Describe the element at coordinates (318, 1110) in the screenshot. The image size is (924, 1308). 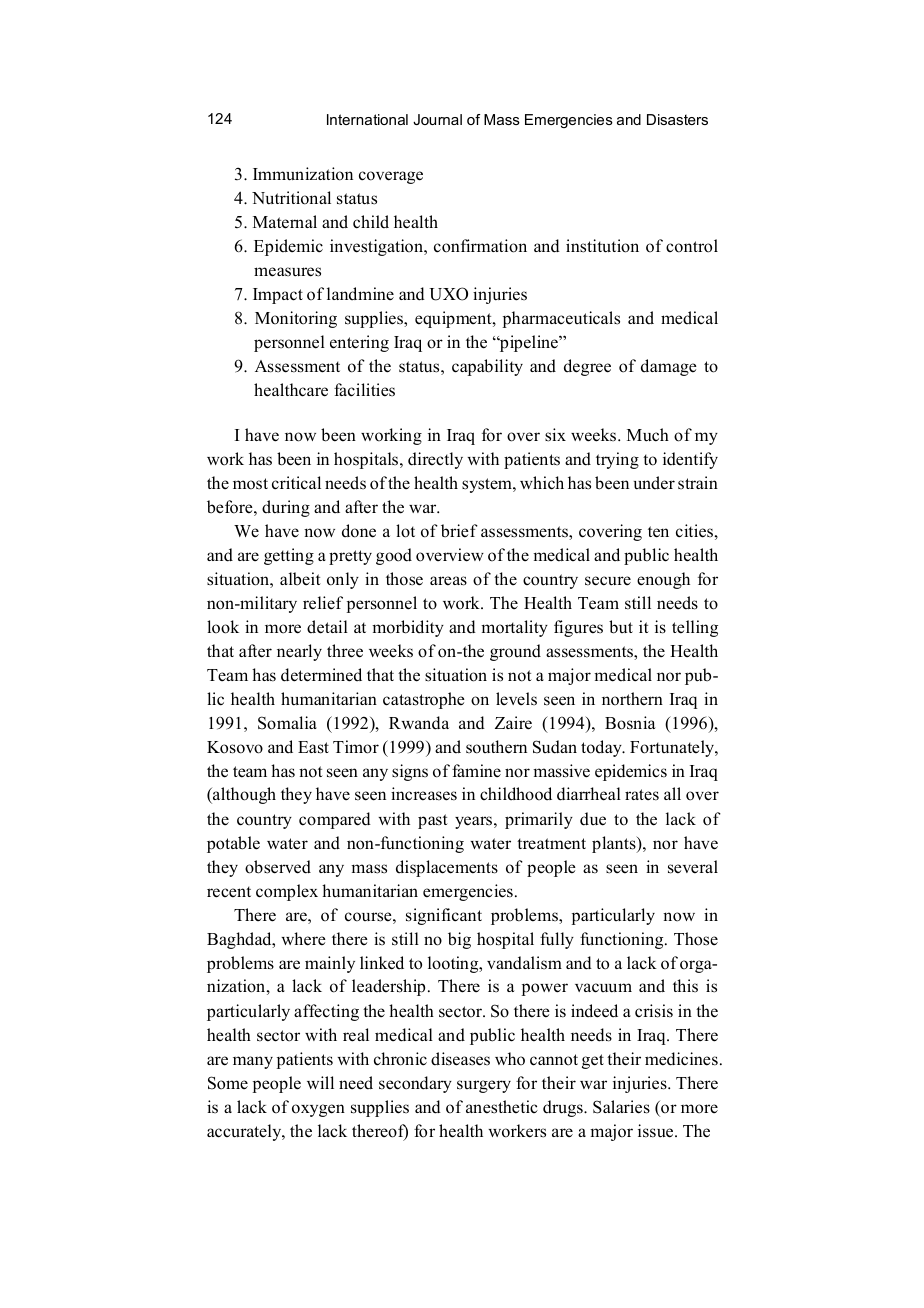
I see `oxygen` at that location.
